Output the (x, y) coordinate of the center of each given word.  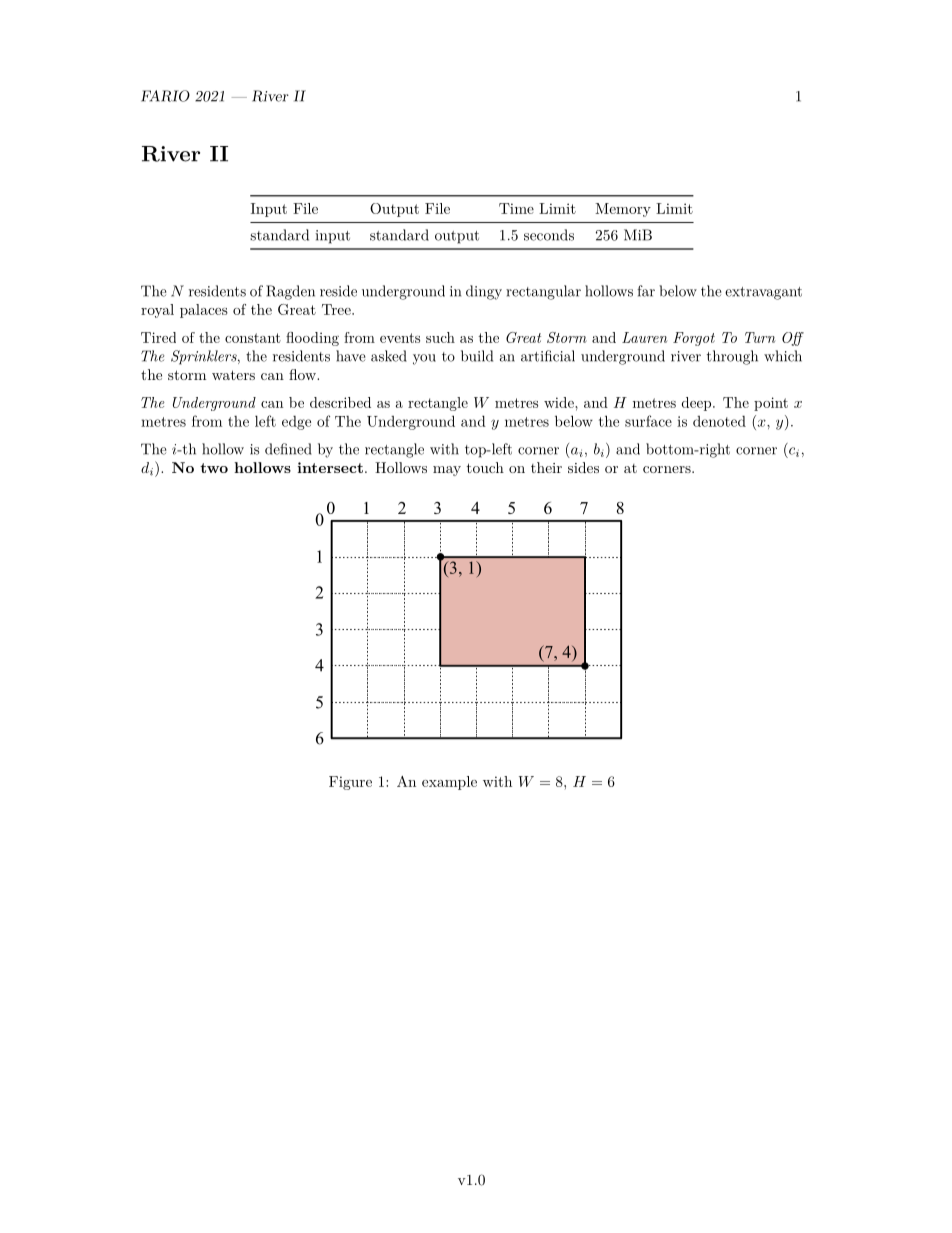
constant (253, 338)
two (214, 468)
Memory (623, 210)
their (546, 467)
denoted (719, 421)
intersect (330, 467)
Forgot (694, 339)
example (449, 783)
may (447, 471)
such (440, 337)
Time (516, 208)
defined (288, 449)
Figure (350, 783)
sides (583, 467)
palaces (204, 311)
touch (485, 467)
